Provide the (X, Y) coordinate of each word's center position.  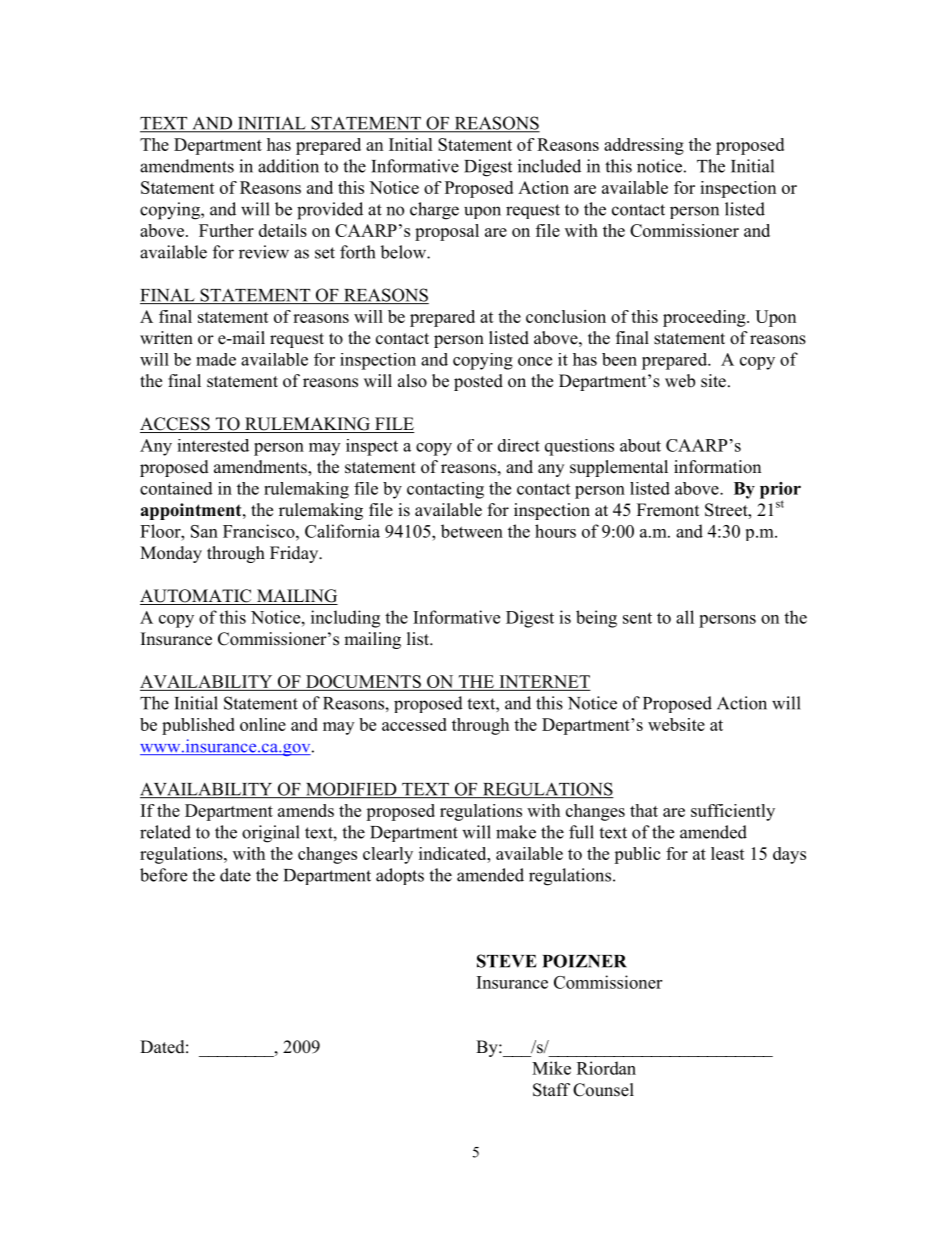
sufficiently (733, 812)
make (516, 832)
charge (434, 211)
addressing (644, 146)
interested (213, 445)
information (717, 467)
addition (288, 166)
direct (519, 445)
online (263, 724)
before (163, 875)
